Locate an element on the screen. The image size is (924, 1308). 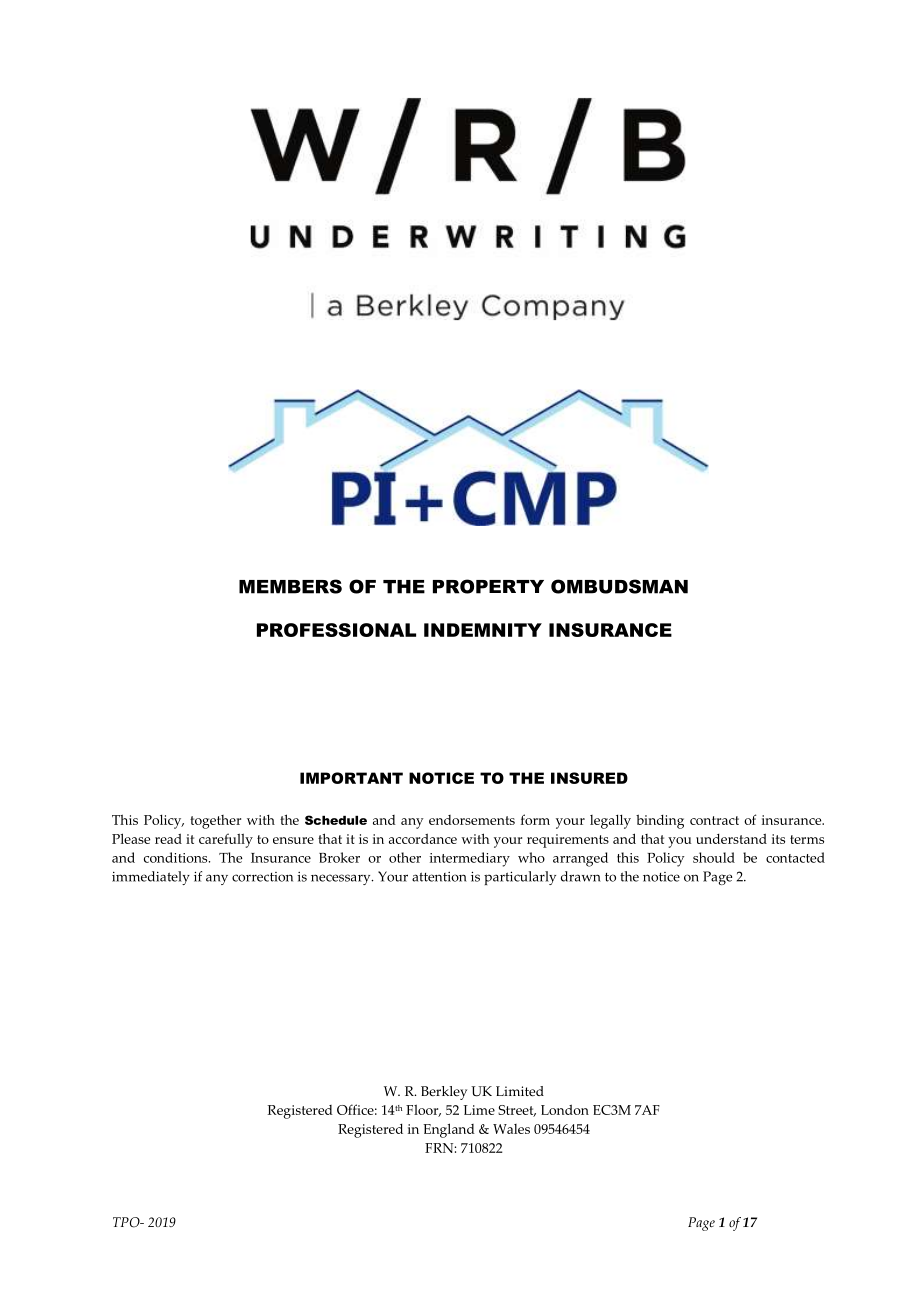
Lime is located at coordinates (479, 1110).
